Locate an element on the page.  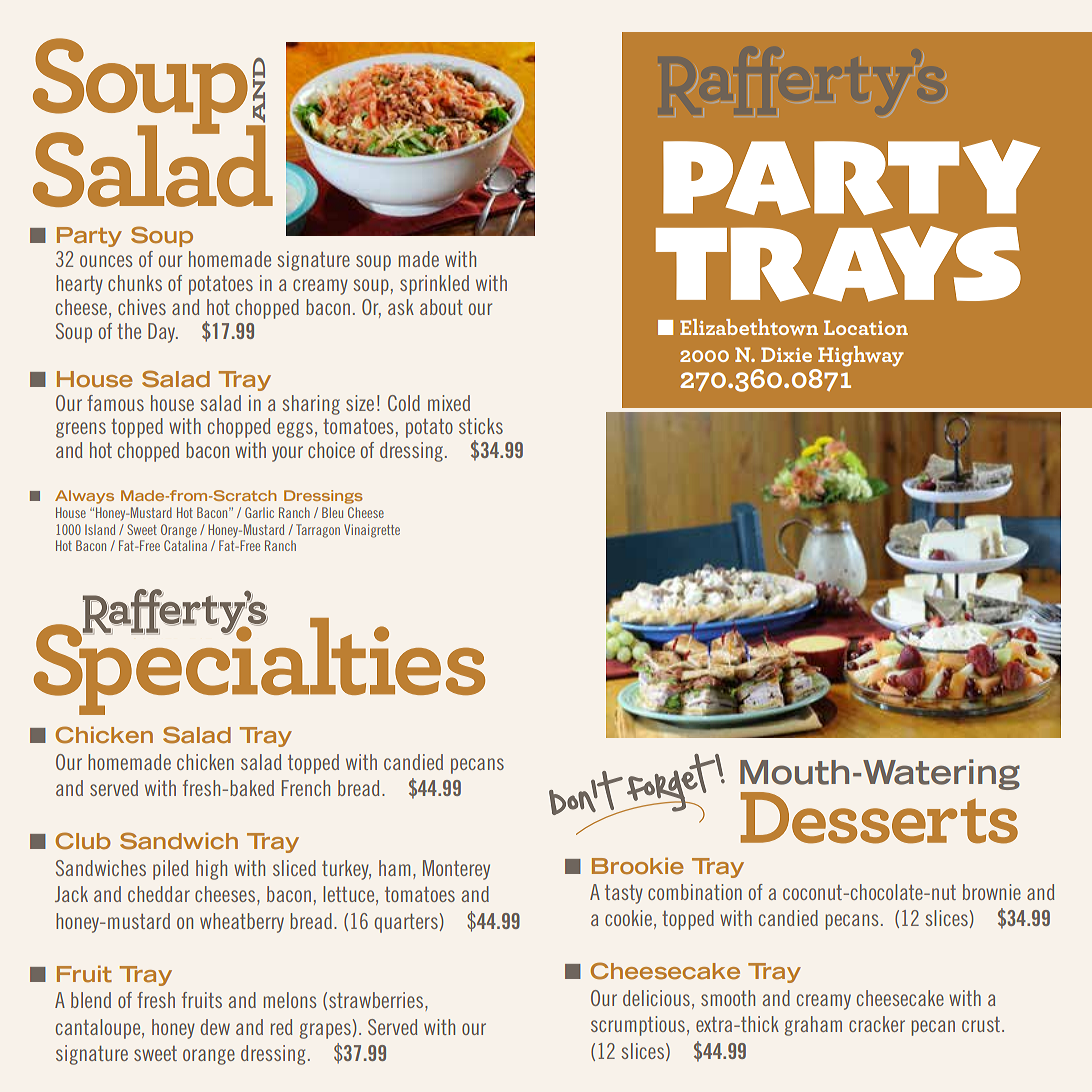
chunks is located at coordinates (135, 283).
